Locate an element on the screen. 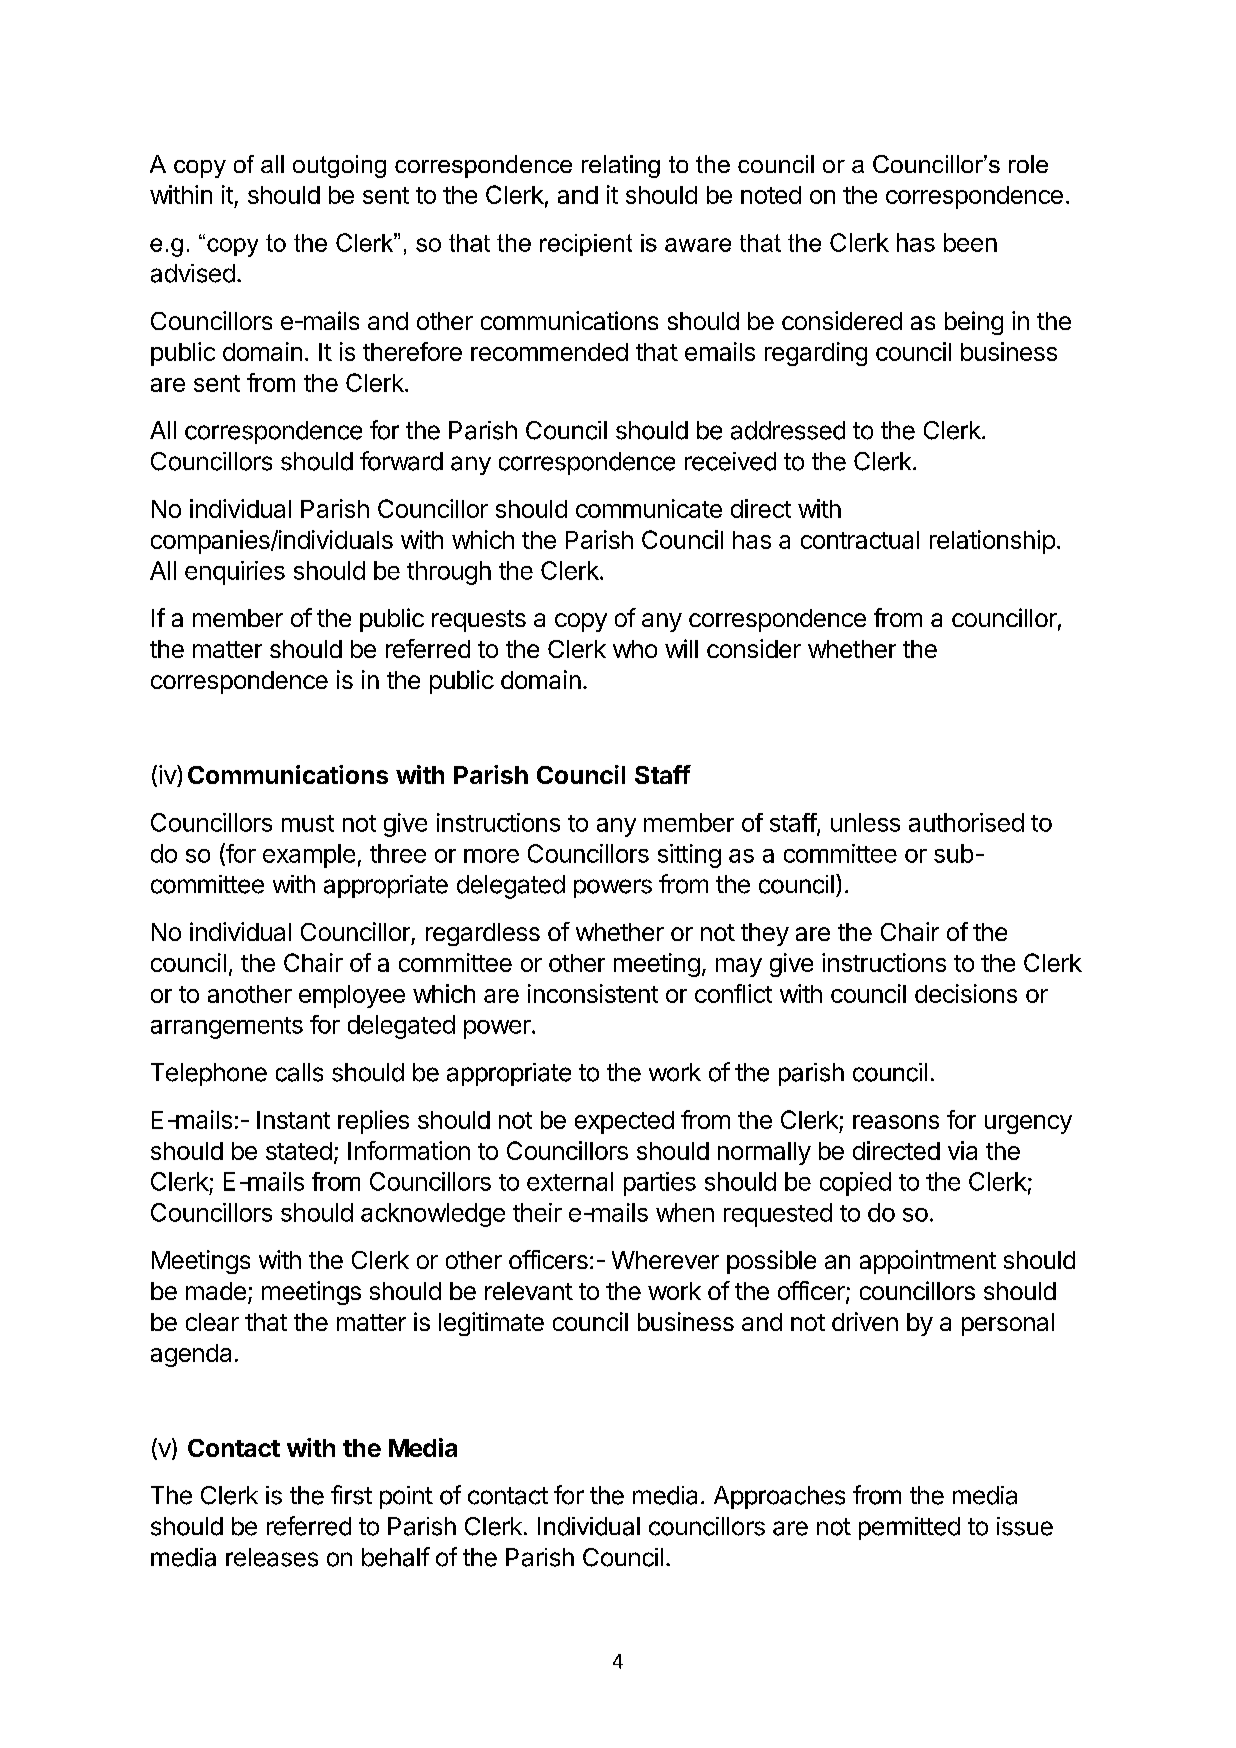 This screenshot has height=1748, width=1236. relating is located at coordinates (621, 166).
